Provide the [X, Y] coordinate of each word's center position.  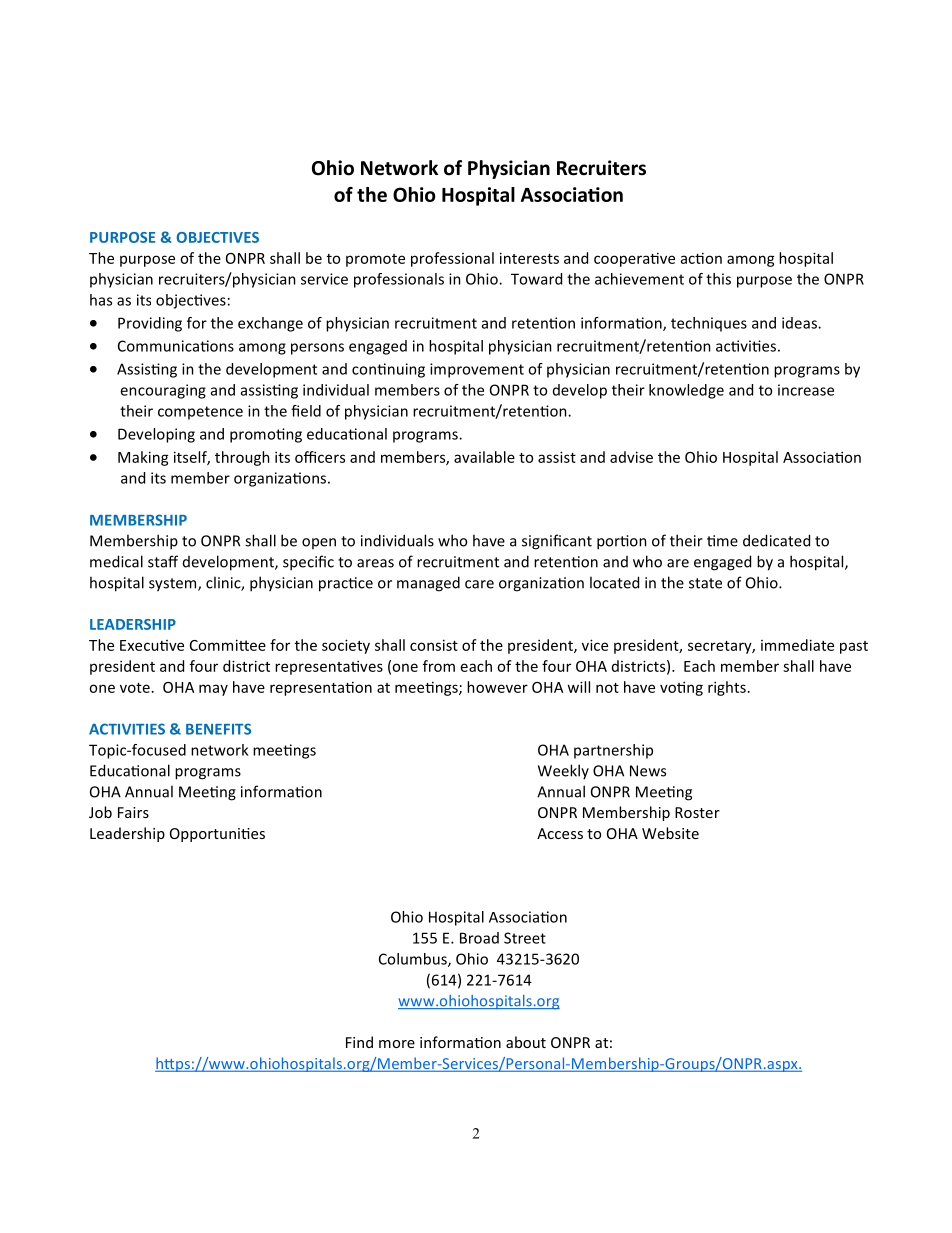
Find [359, 1042]
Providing [150, 324]
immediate [797, 645]
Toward [536, 279]
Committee [228, 645]
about [526, 1042]
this [718, 279]
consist [434, 645]
